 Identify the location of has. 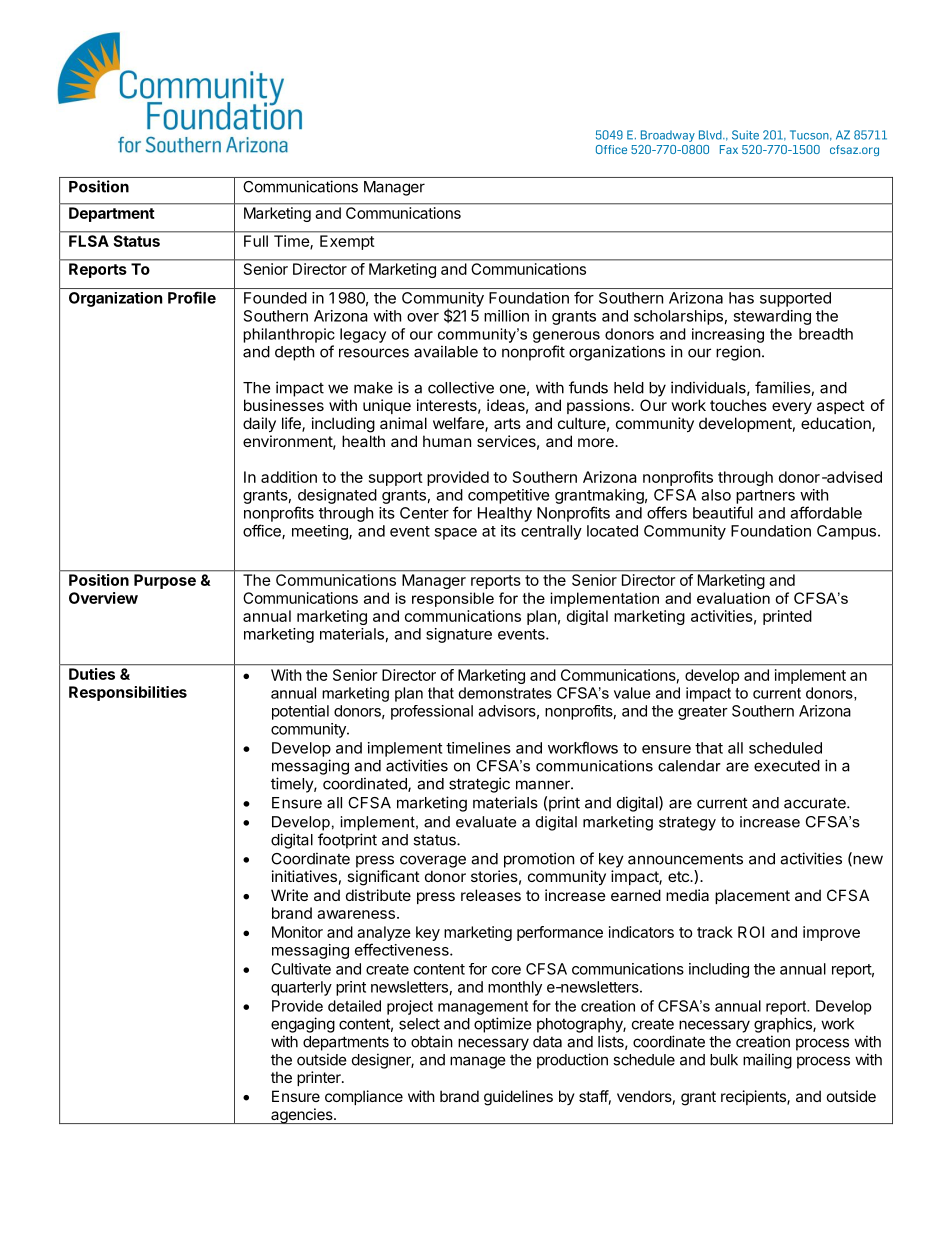
(741, 298).
